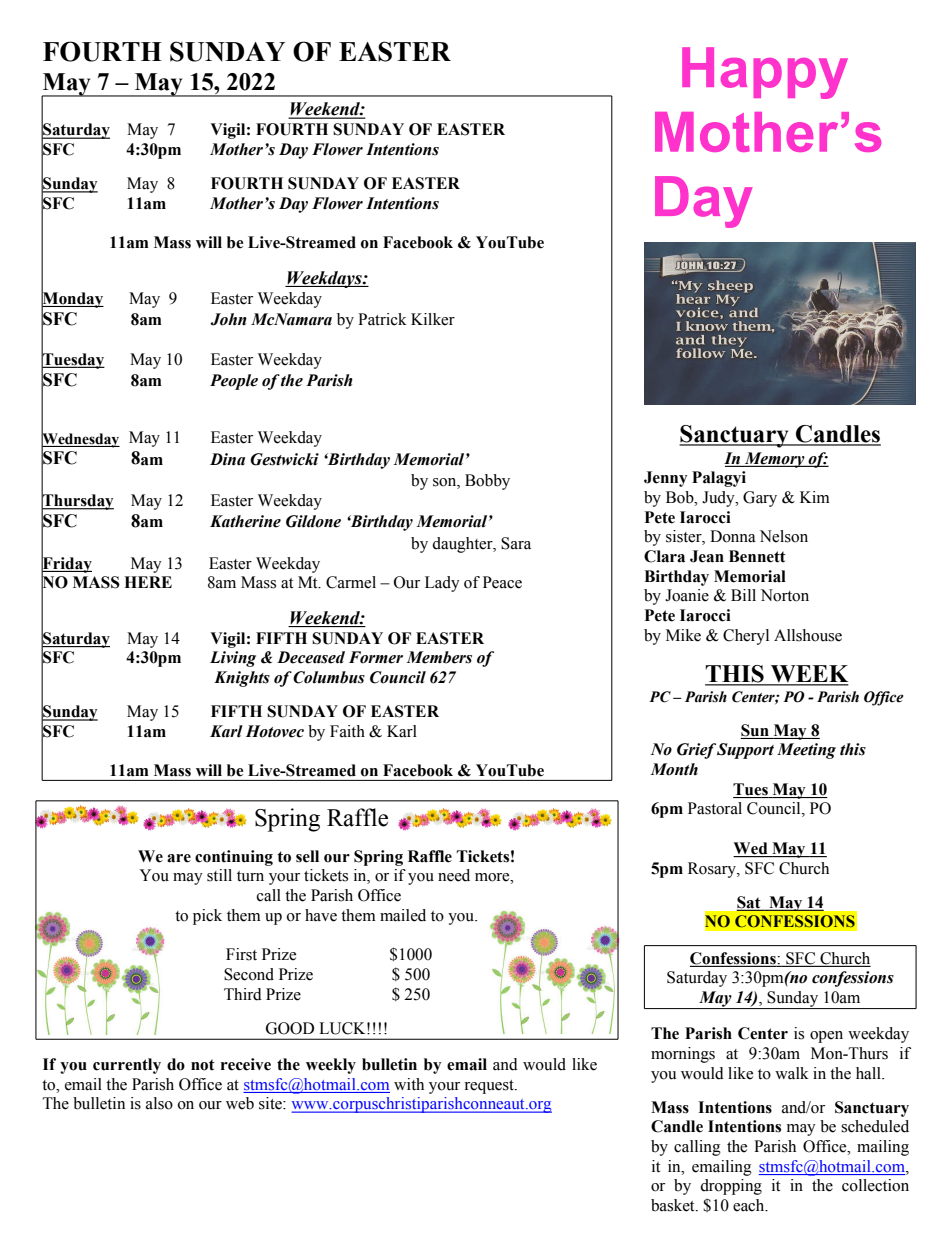 This screenshot has height=1233, width=952. I want to click on Patrick, so click(382, 319).
